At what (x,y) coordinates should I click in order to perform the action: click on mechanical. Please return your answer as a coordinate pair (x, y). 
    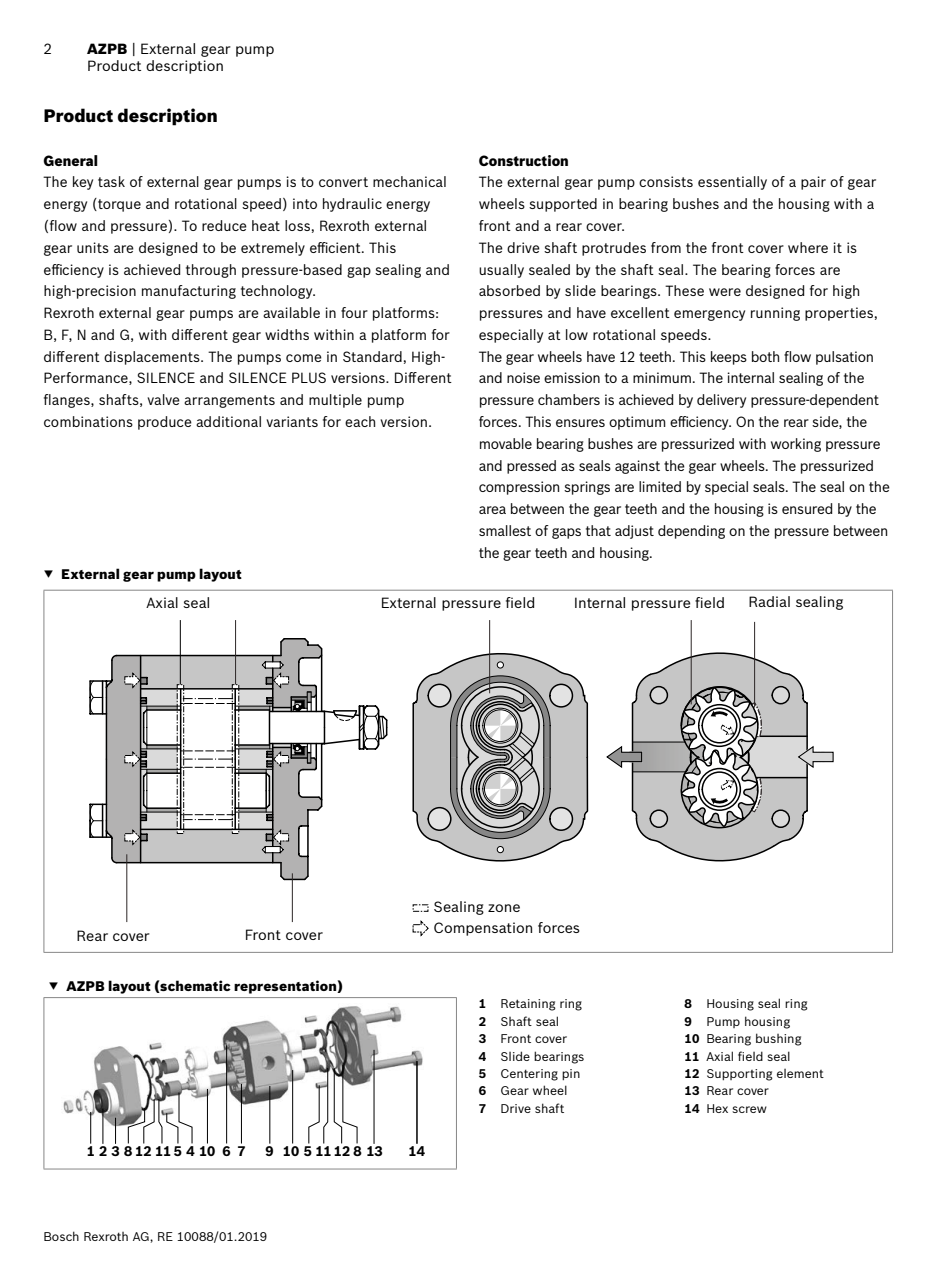
    Looking at the image, I should click on (409, 181).
